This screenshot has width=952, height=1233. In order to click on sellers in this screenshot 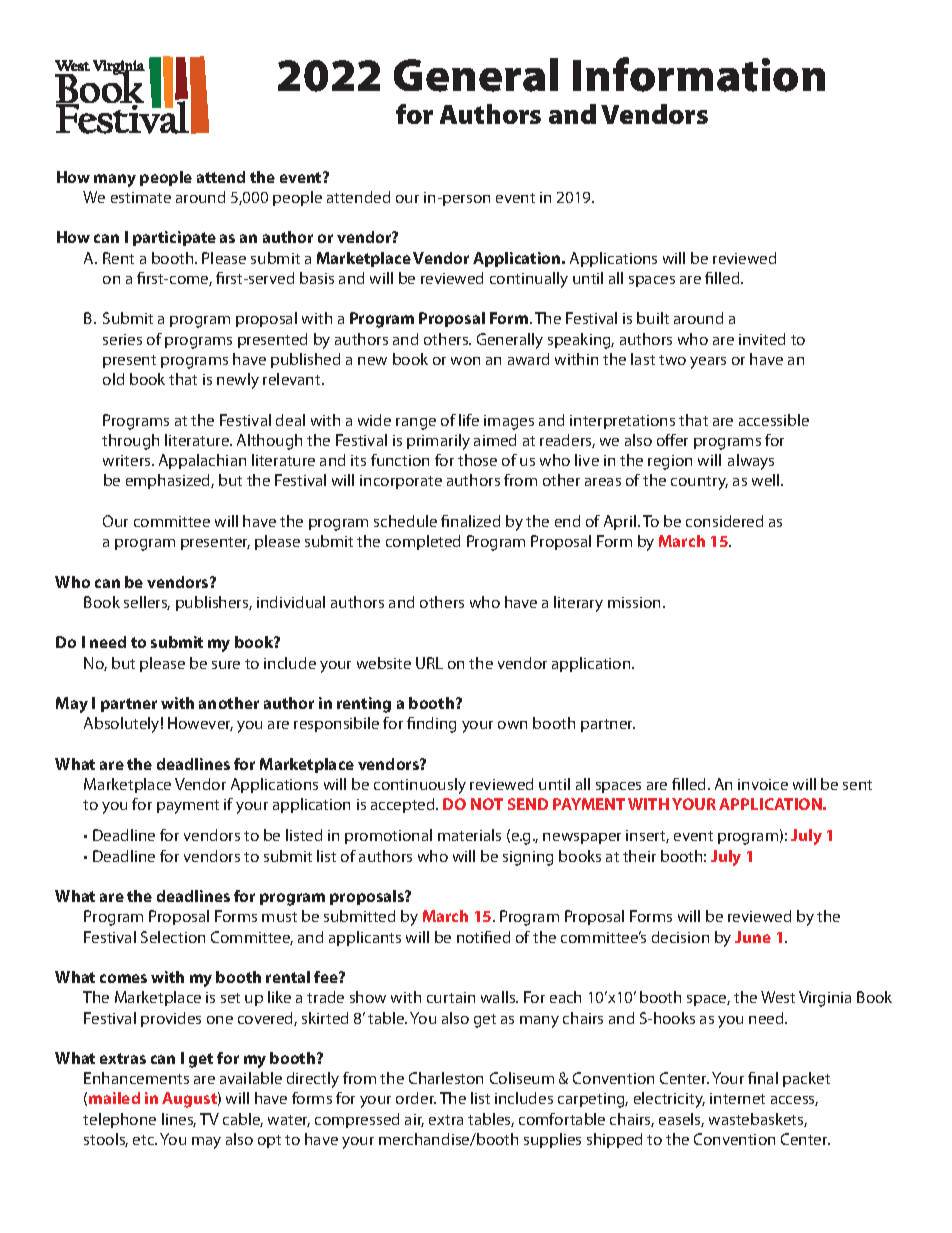, I will do `click(147, 603)`.
